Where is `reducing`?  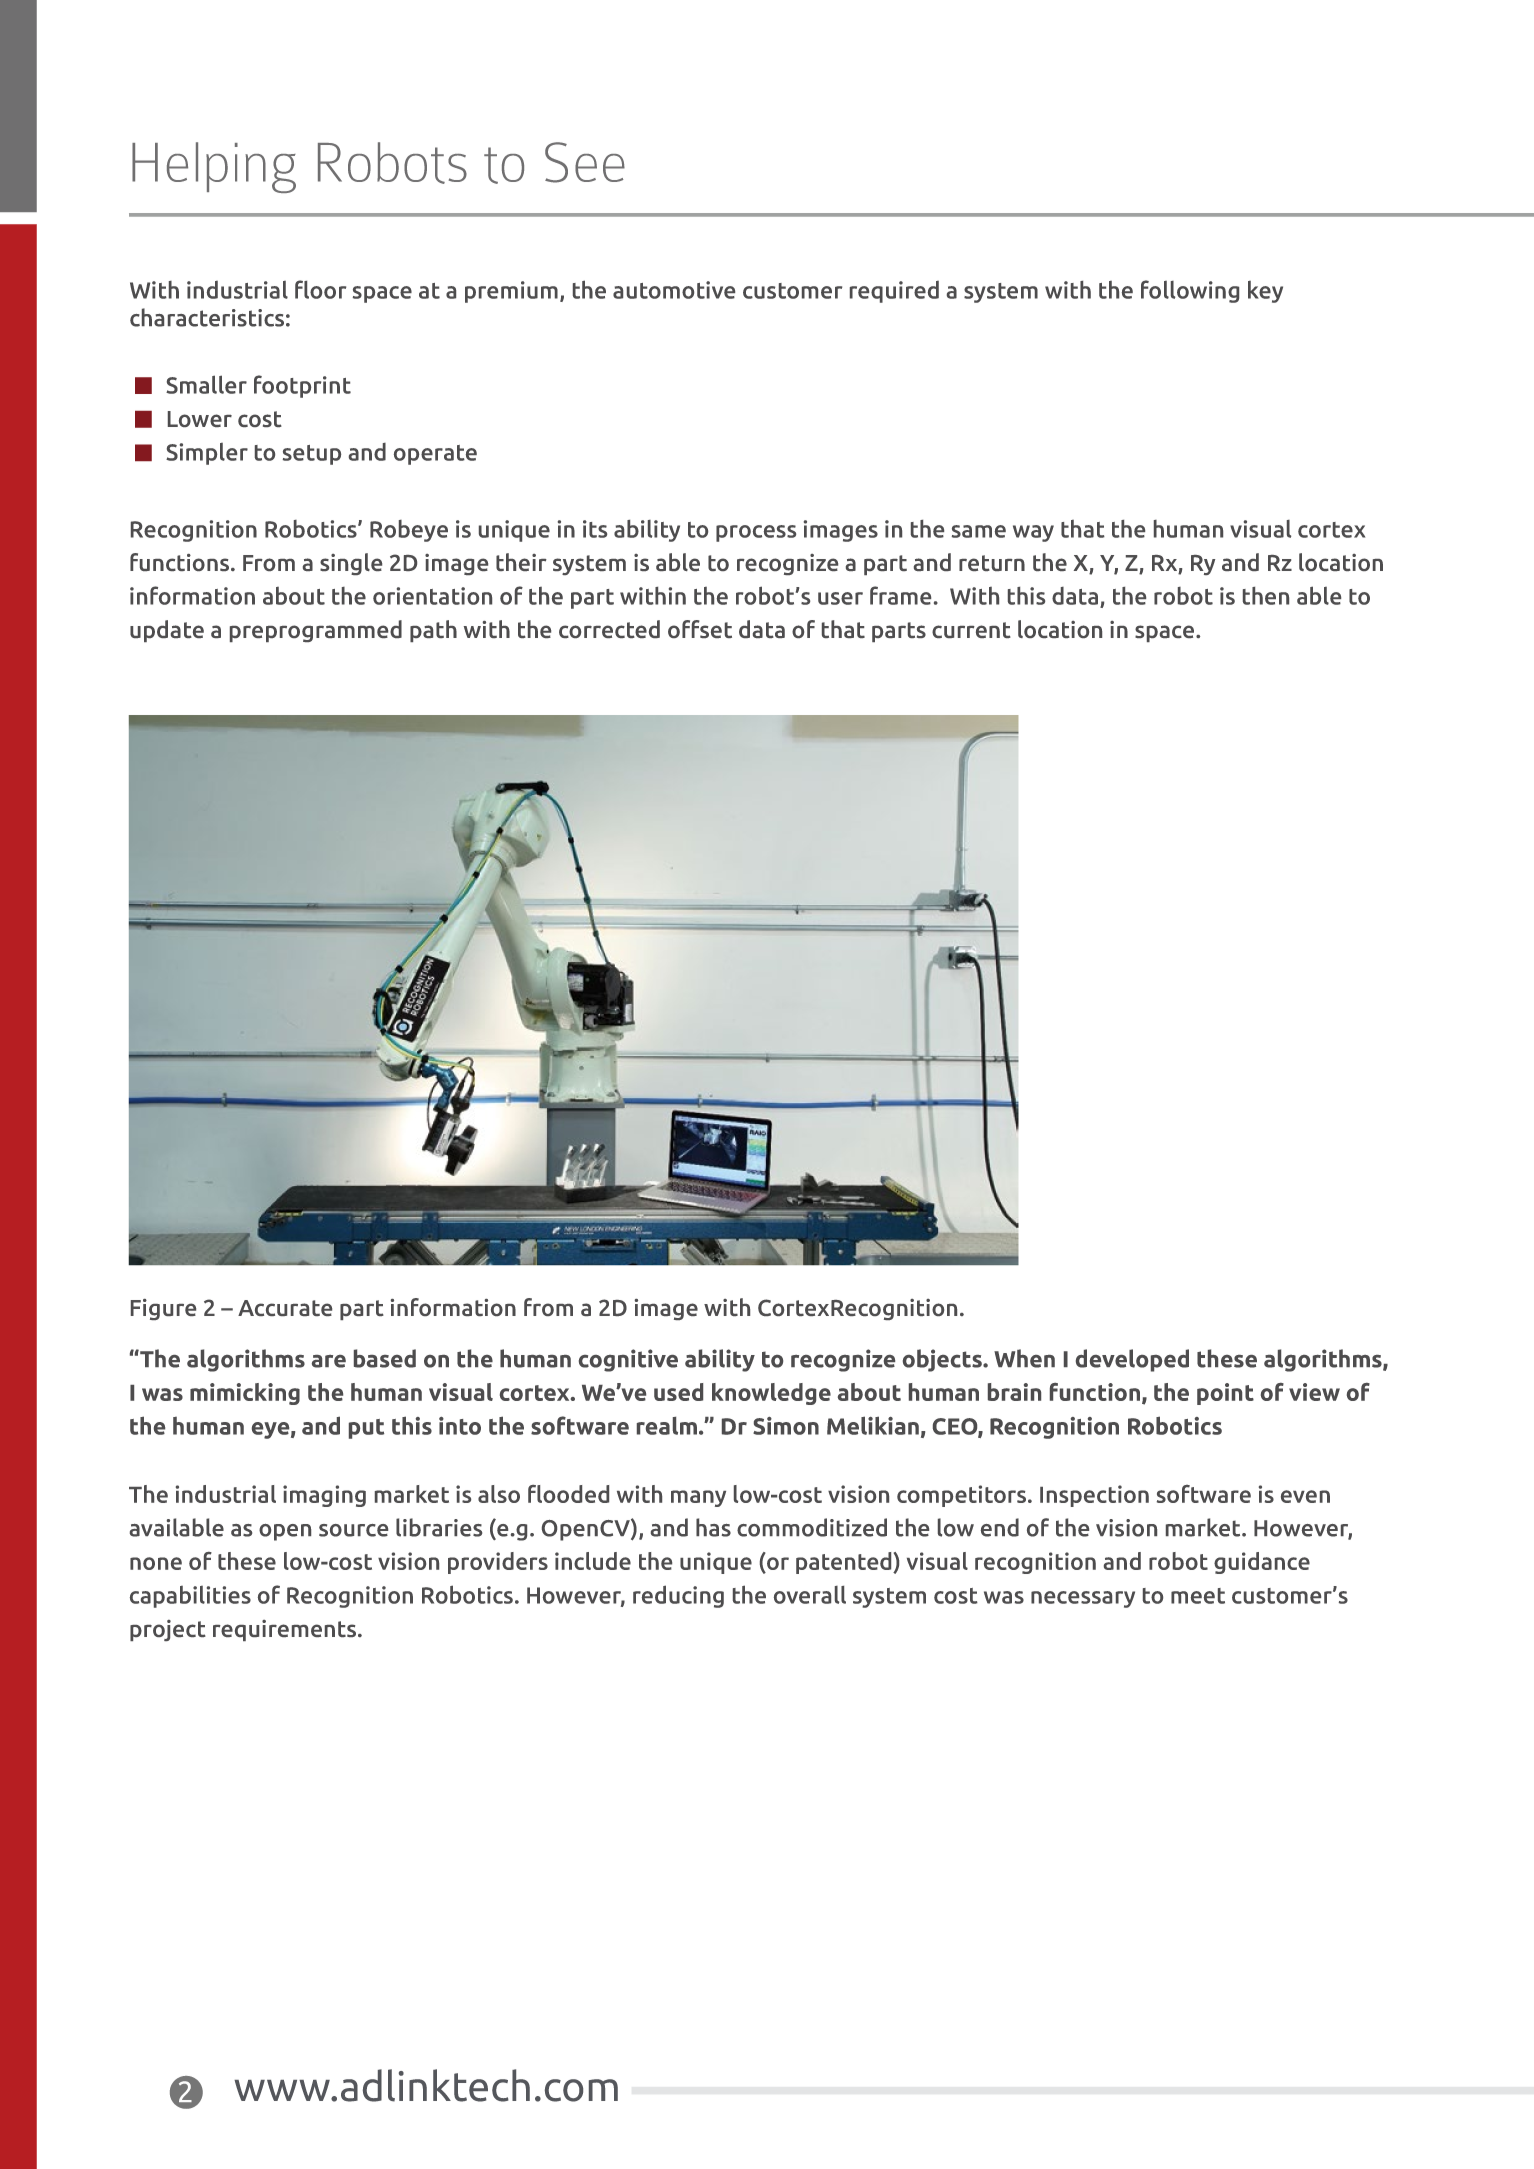 reducing is located at coordinates (678, 1596).
